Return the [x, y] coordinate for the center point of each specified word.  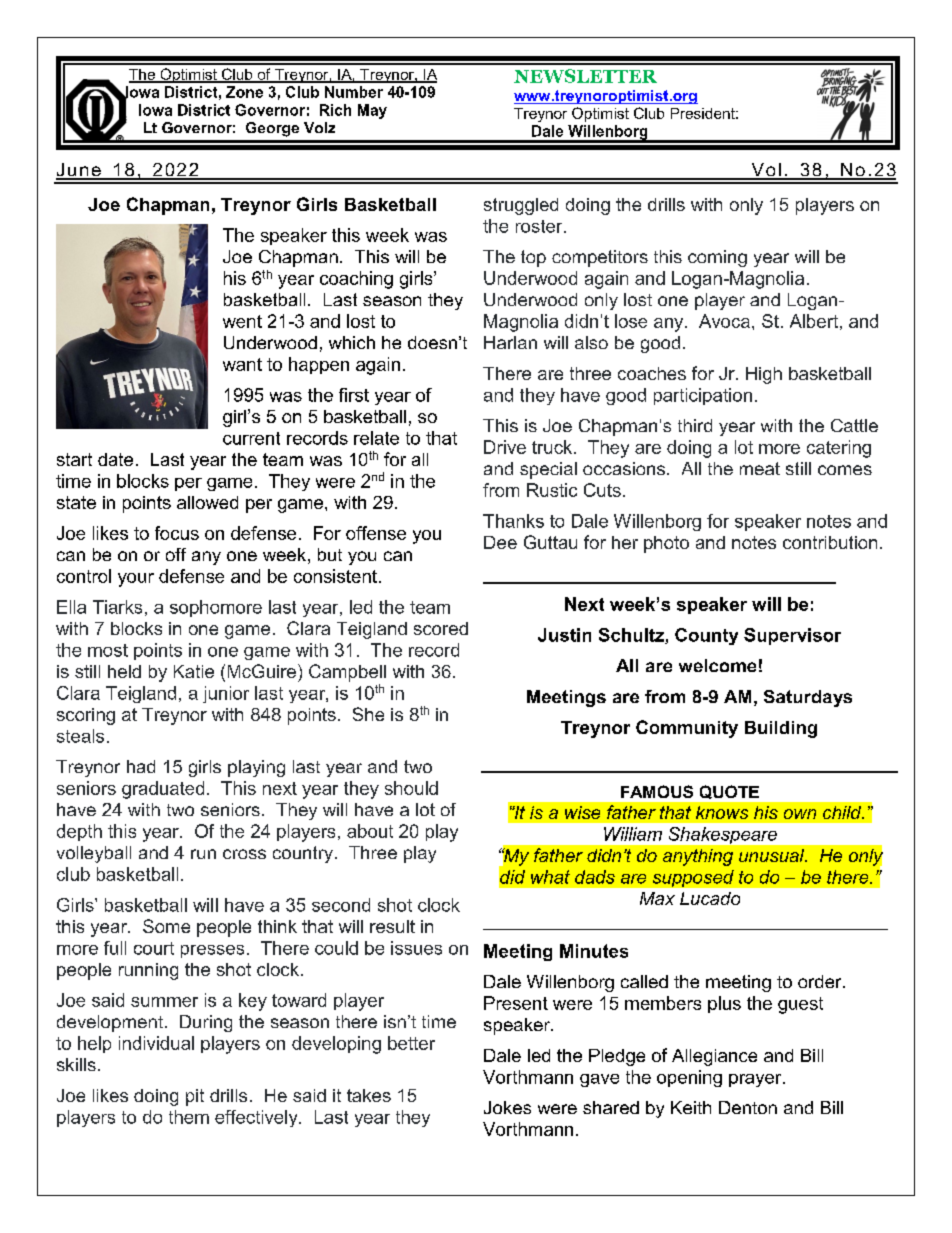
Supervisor [792, 636]
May [372, 111]
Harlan [510, 342]
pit [195, 1097]
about [370, 831]
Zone [244, 92]
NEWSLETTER [585, 76]
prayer [756, 1080]
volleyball [94, 854]
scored [441, 628]
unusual [773, 855]
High [764, 375]
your [136, 580]
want [242, 364]
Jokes [507, 1107]
